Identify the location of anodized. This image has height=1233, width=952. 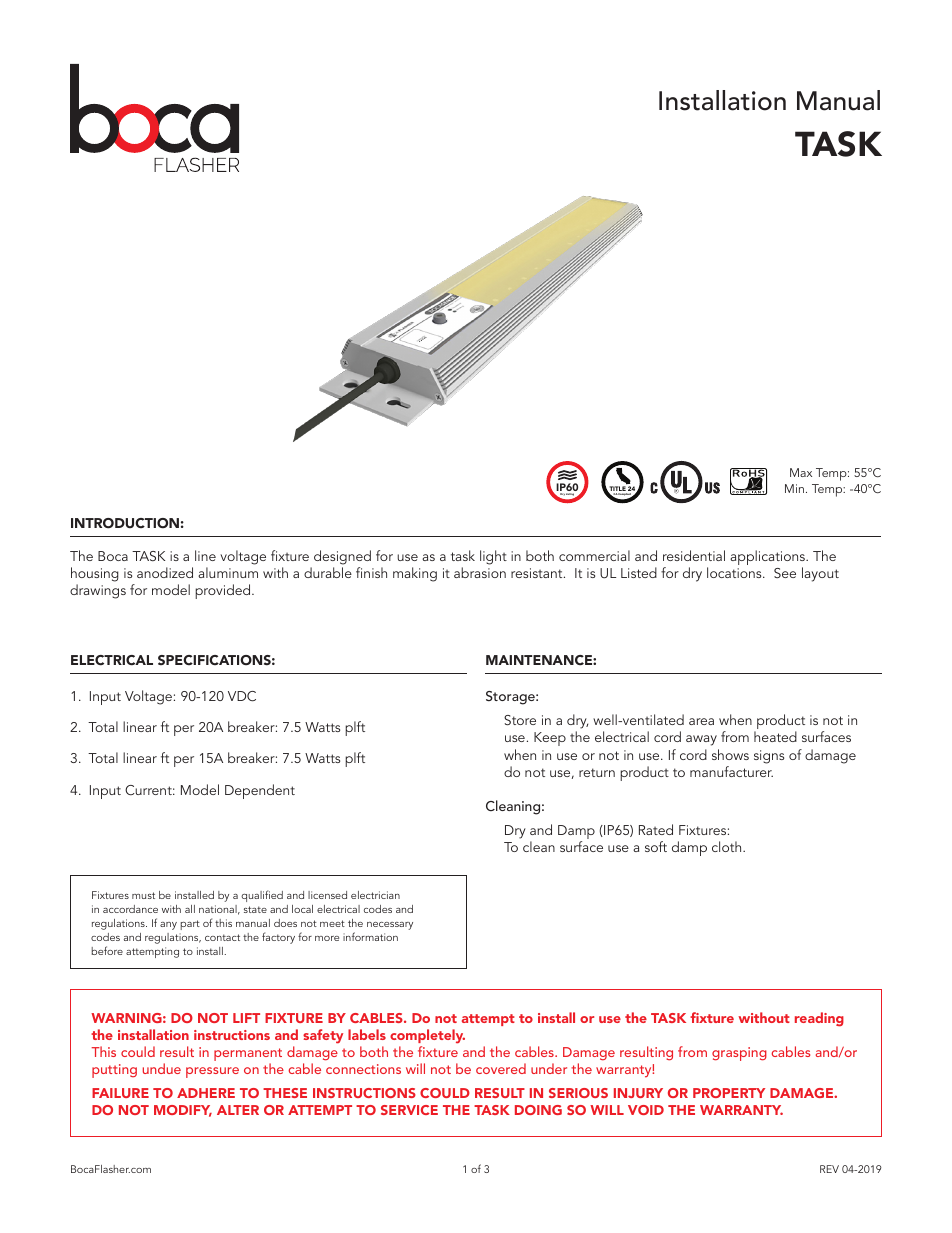
(165, 572).
